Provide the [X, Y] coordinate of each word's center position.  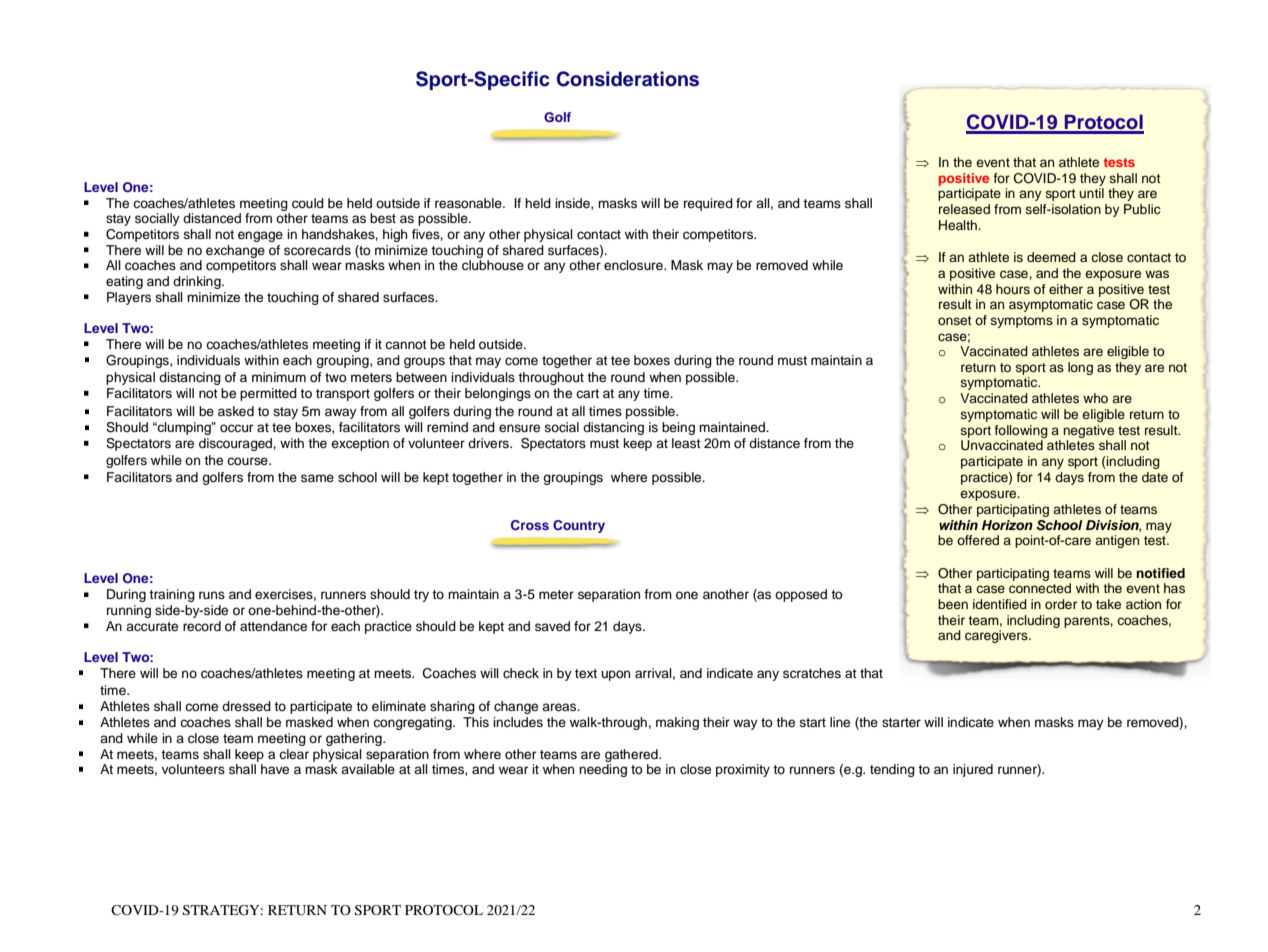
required [708, 204]
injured [973, 770]
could [308, 203]
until [1091, 193]
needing [603, 770]
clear [294, 754]
